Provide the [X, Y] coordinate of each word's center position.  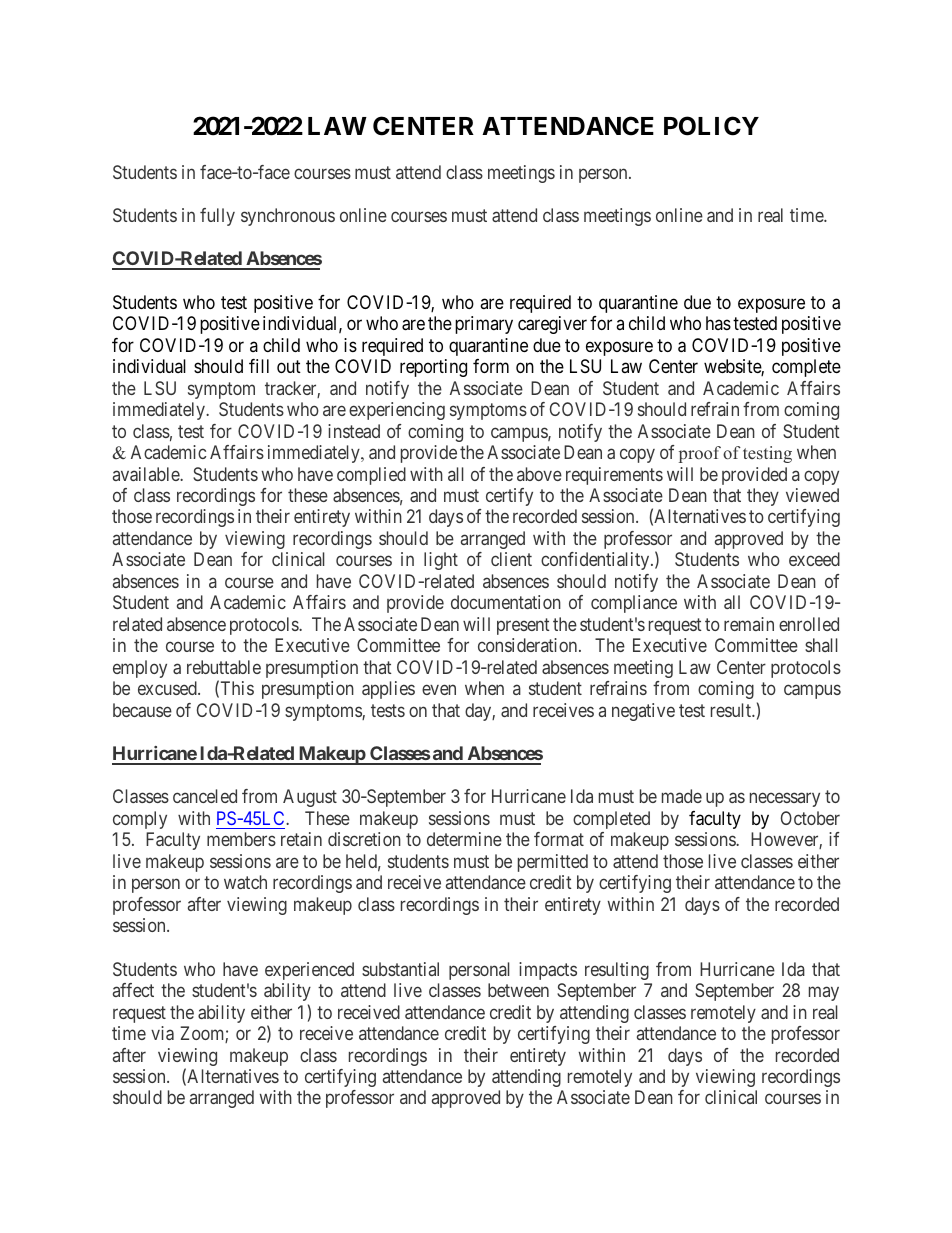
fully [217, 217]
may [824, 994]
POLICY [711, 126]
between [518, 990]
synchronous [288, 217]
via [162, 1033]
